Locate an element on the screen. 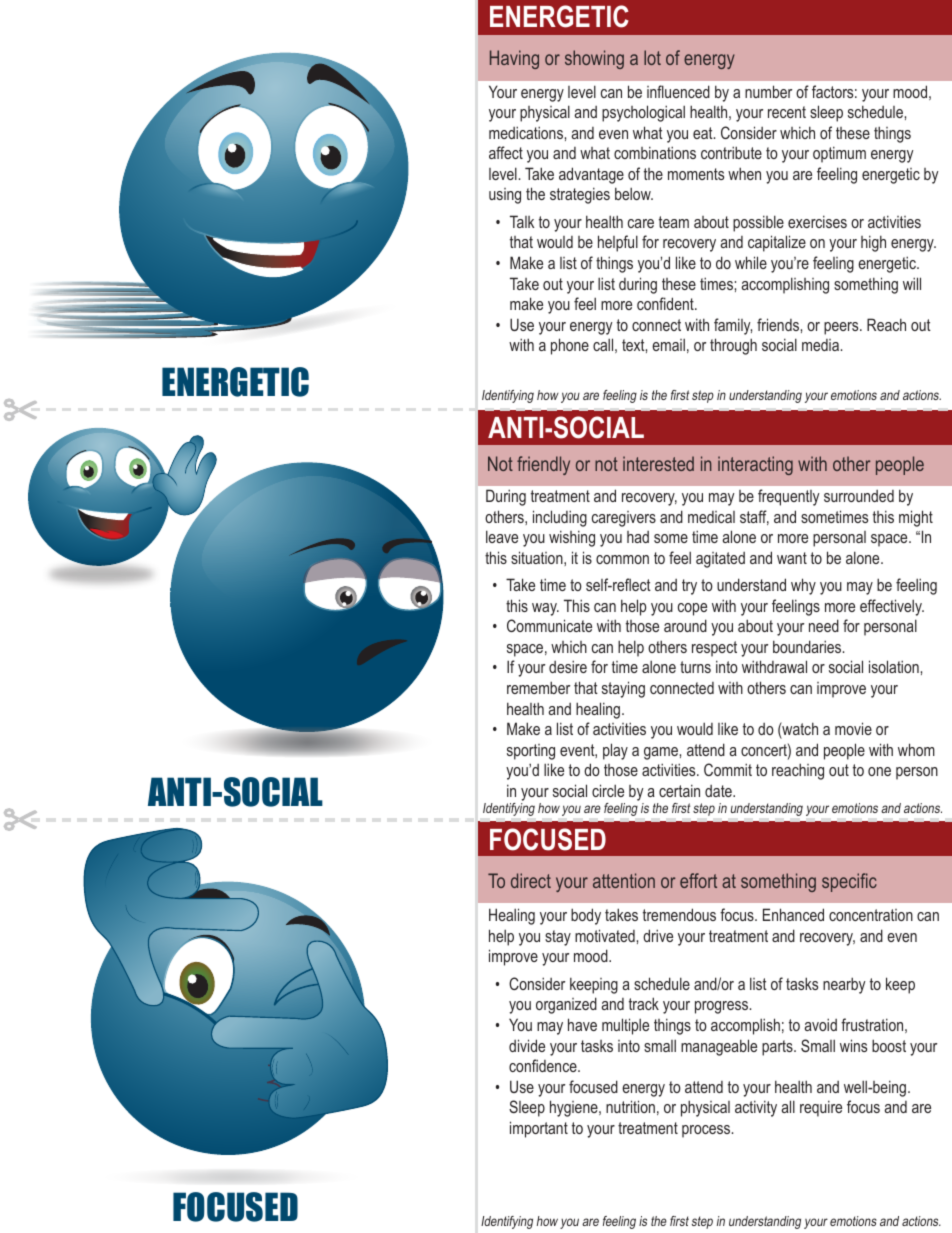 This screenshot has width=952, height=1233. medications is located at coordinates (527, 132).
